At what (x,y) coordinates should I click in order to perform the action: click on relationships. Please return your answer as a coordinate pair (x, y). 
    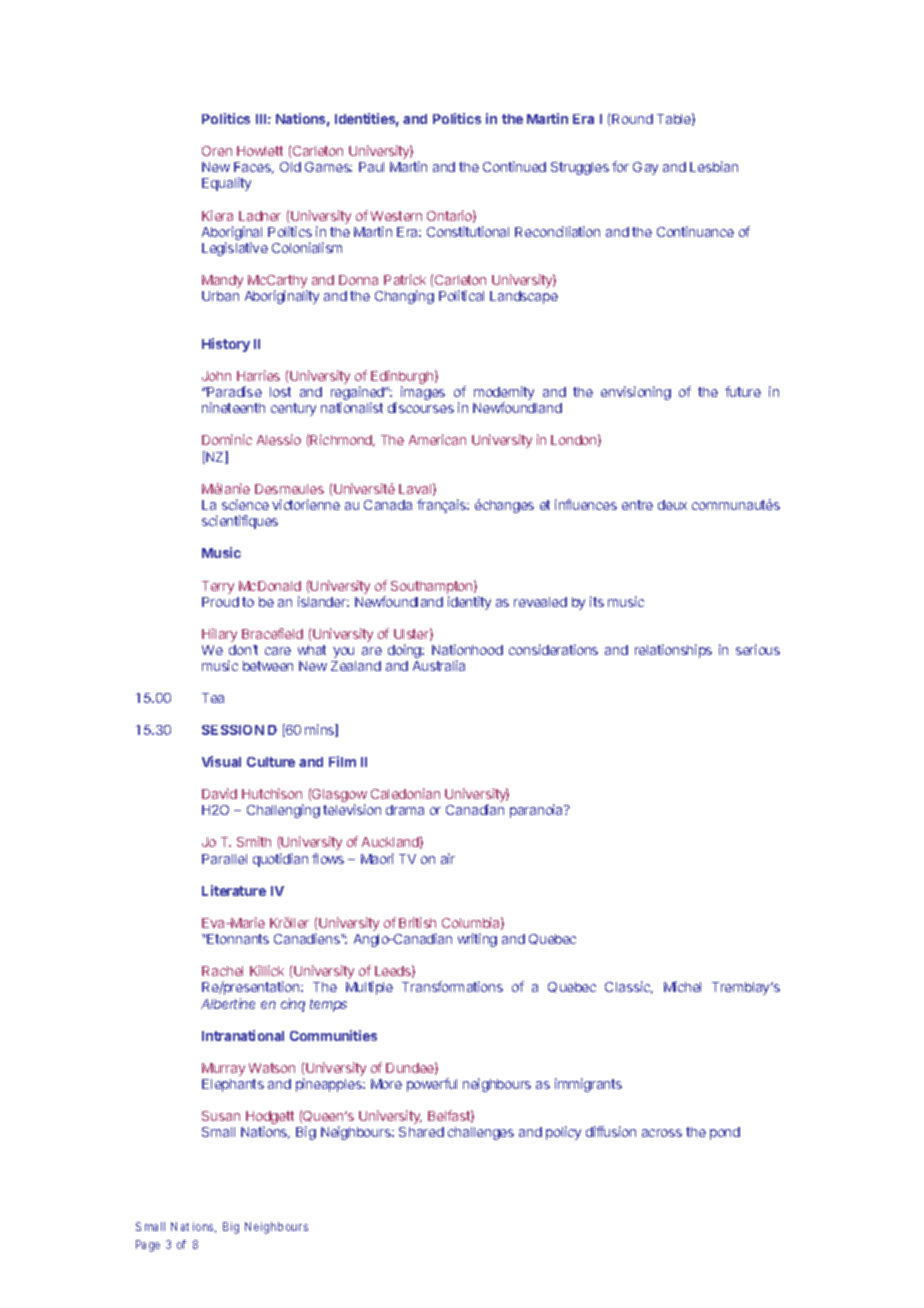
    Looking at the image, I should click on (673, 651).
